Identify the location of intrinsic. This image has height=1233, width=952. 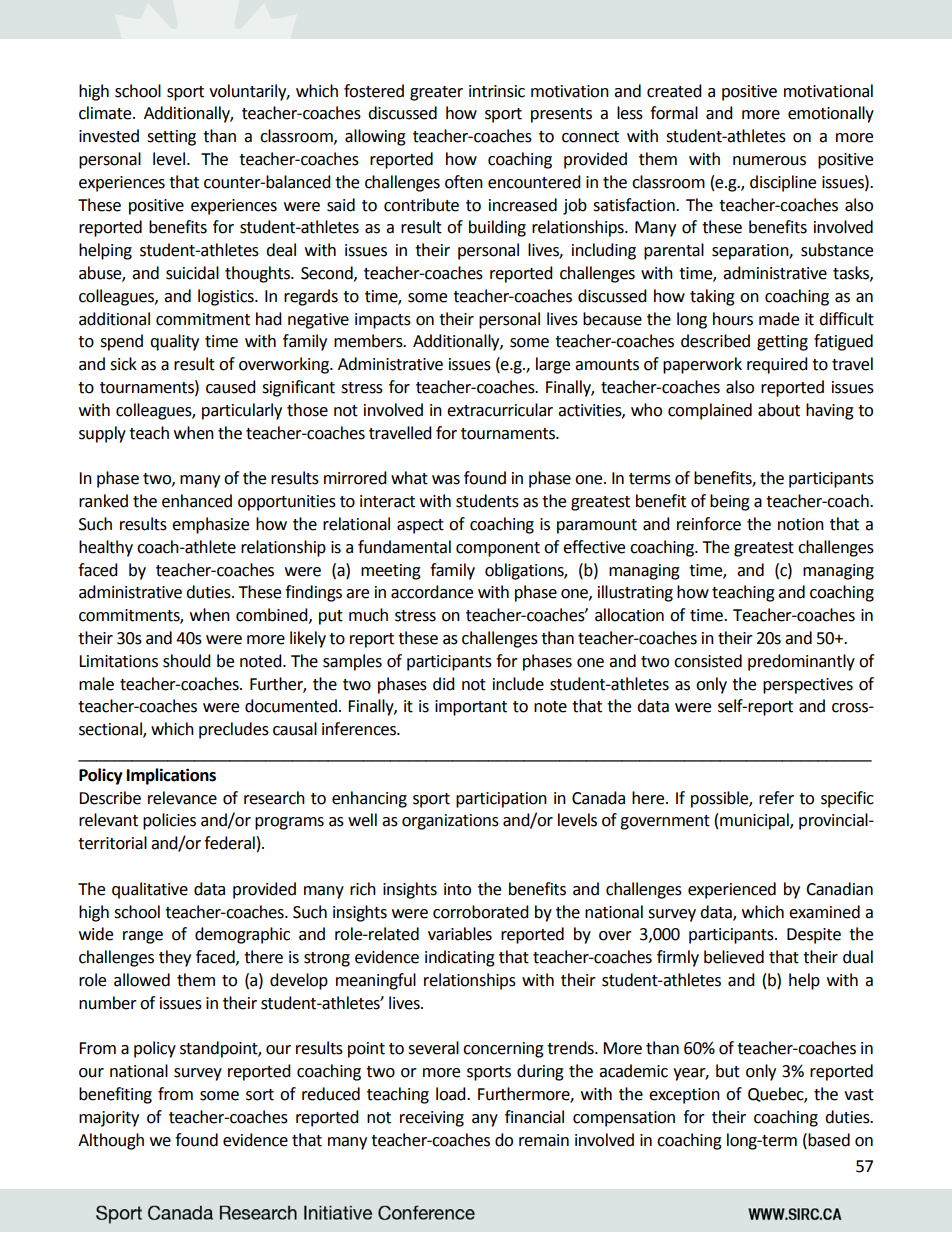
(497, 91).
